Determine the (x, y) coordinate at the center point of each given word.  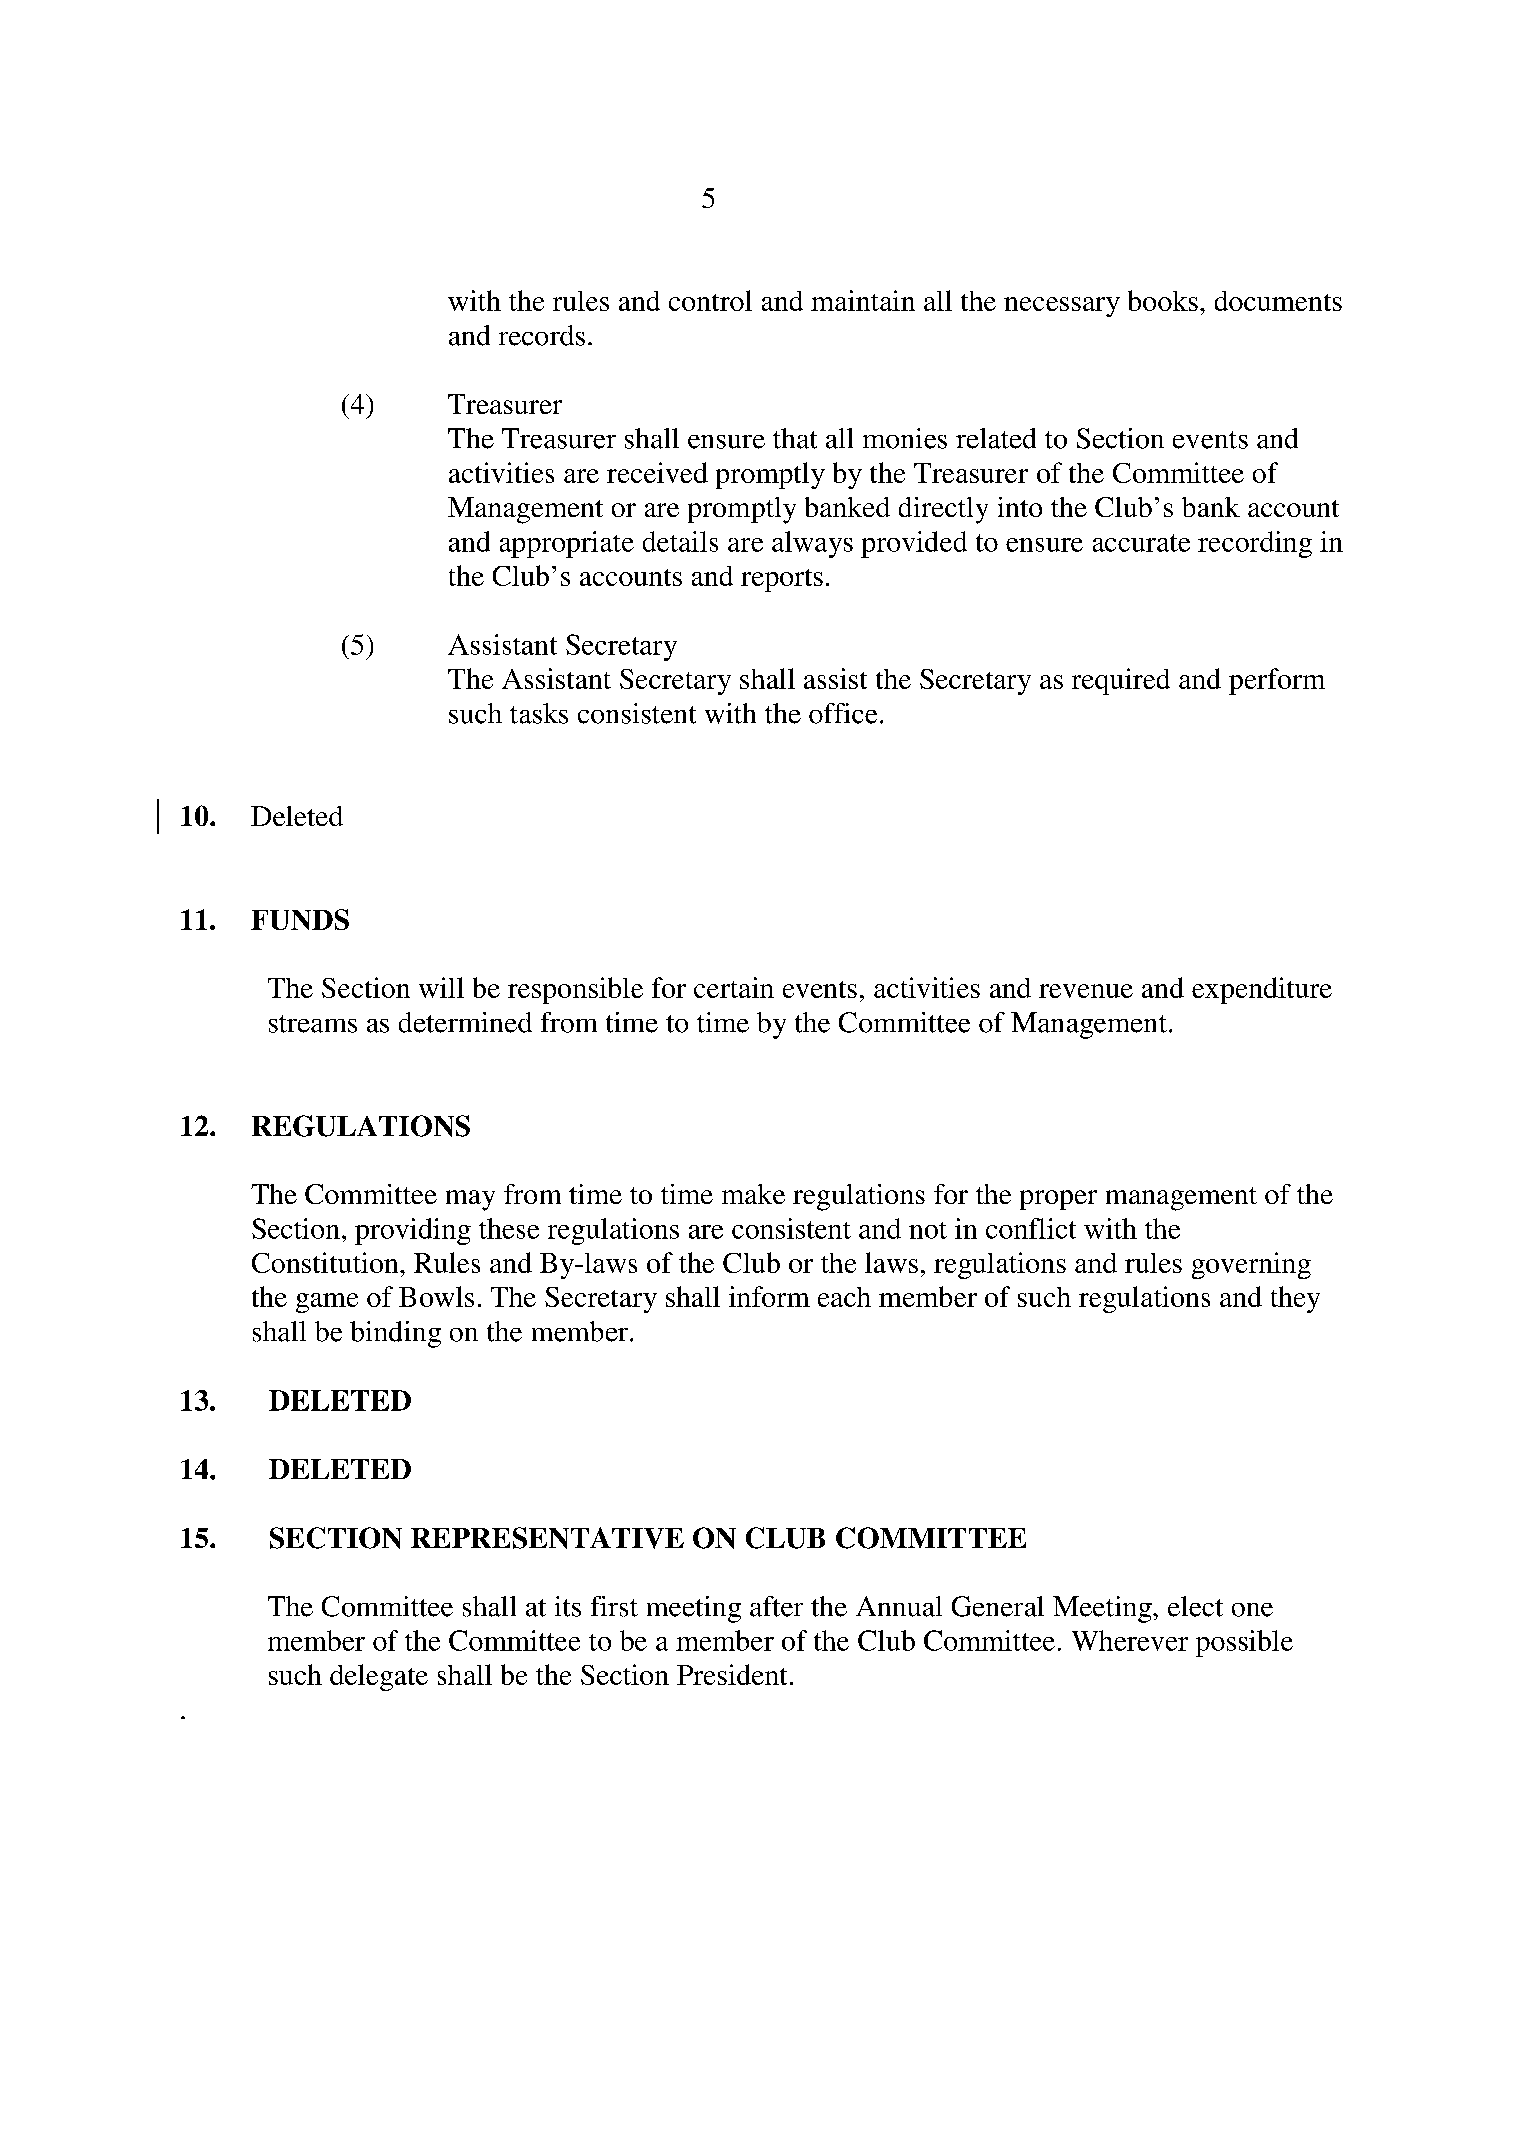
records (542, 335)
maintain (863, 300)
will (441, 987)
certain (734, 987)
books (1163, 300)
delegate (379, 1677)
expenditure (1262, 990)
